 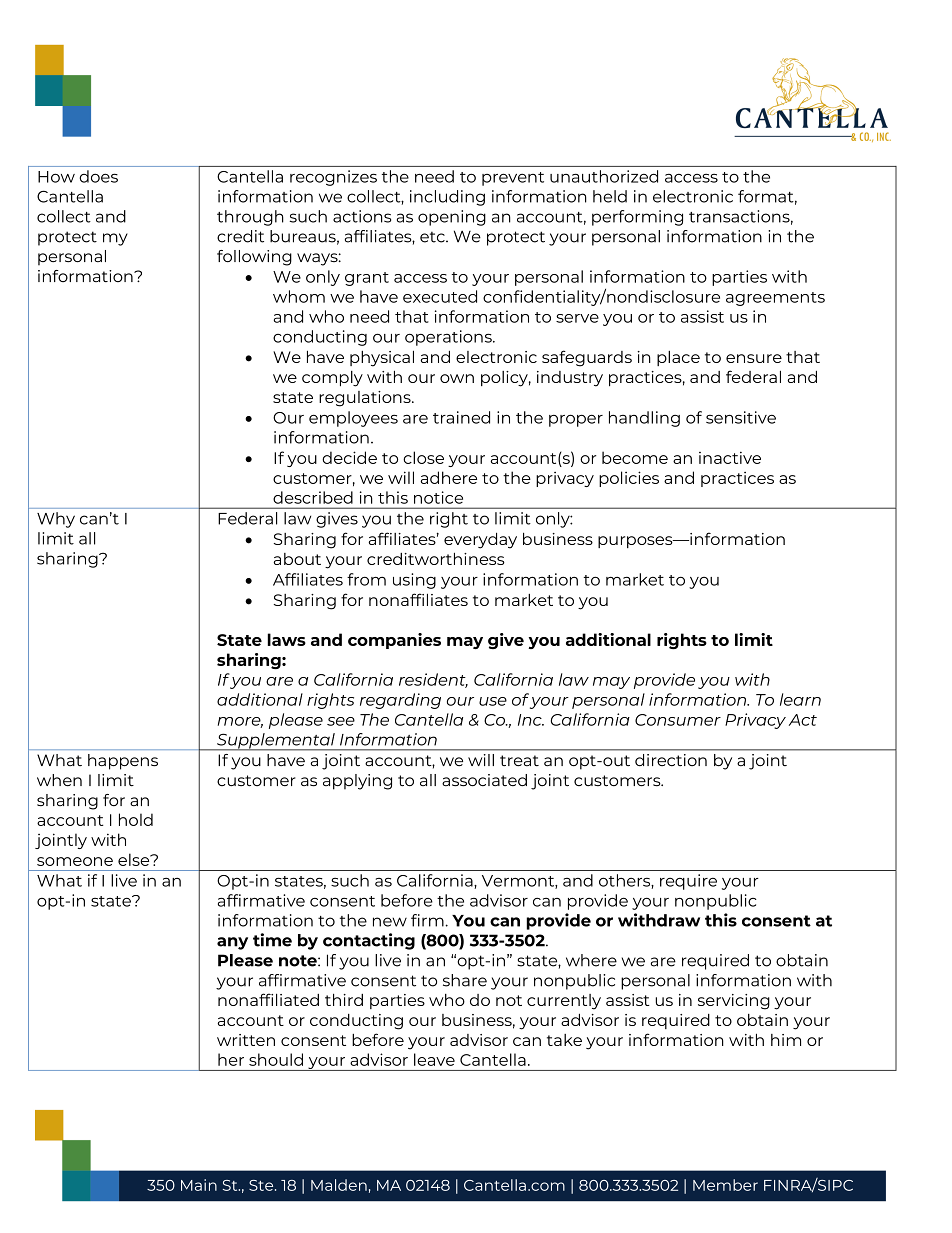 What do you see at coordinates (199, 1185) in the screenshot?
I see `Main` at bounding box center [199, 1185].
